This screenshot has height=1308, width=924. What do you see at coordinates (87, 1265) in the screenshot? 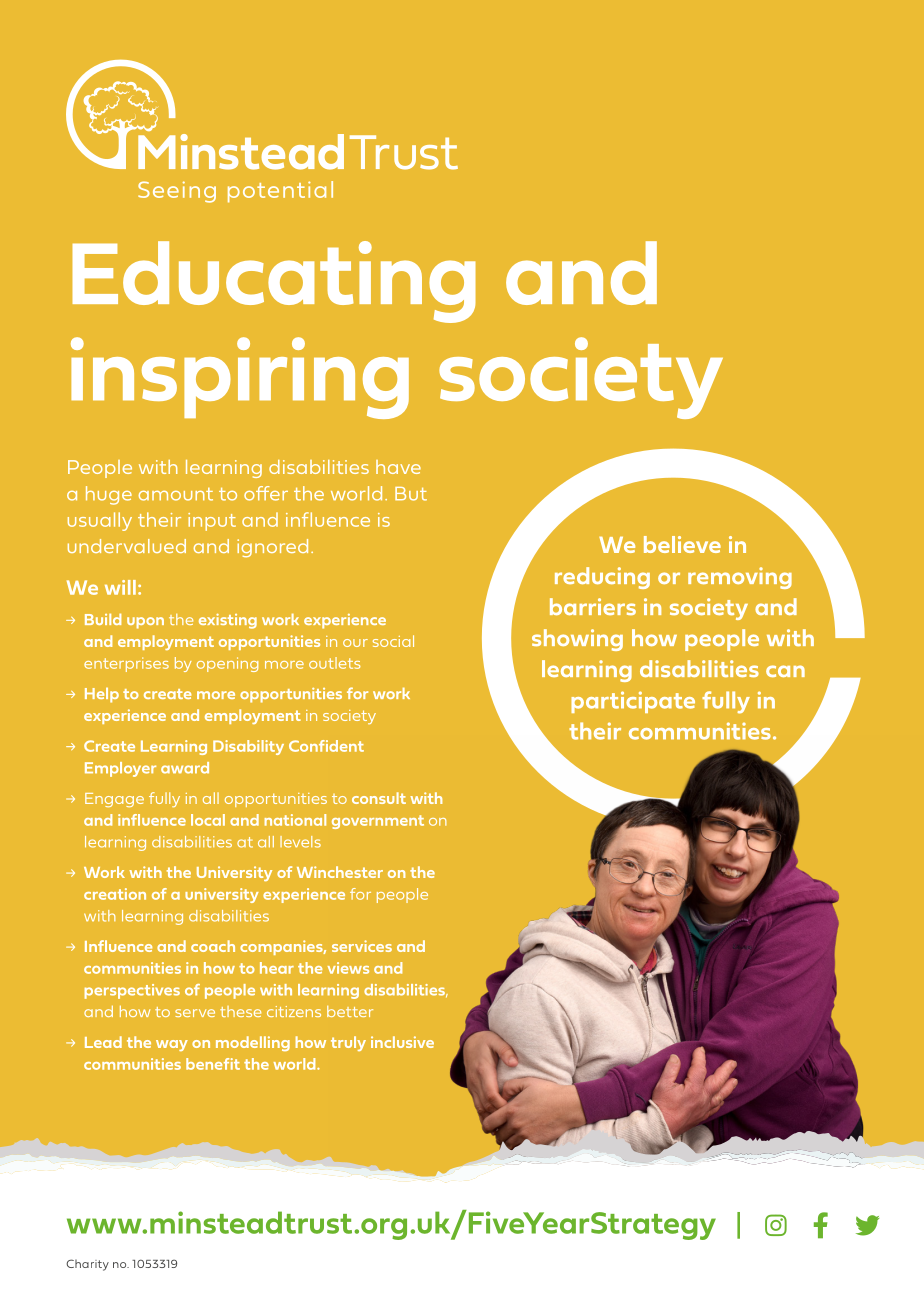
I see `Charity` at bounding box center [87, 1265].
